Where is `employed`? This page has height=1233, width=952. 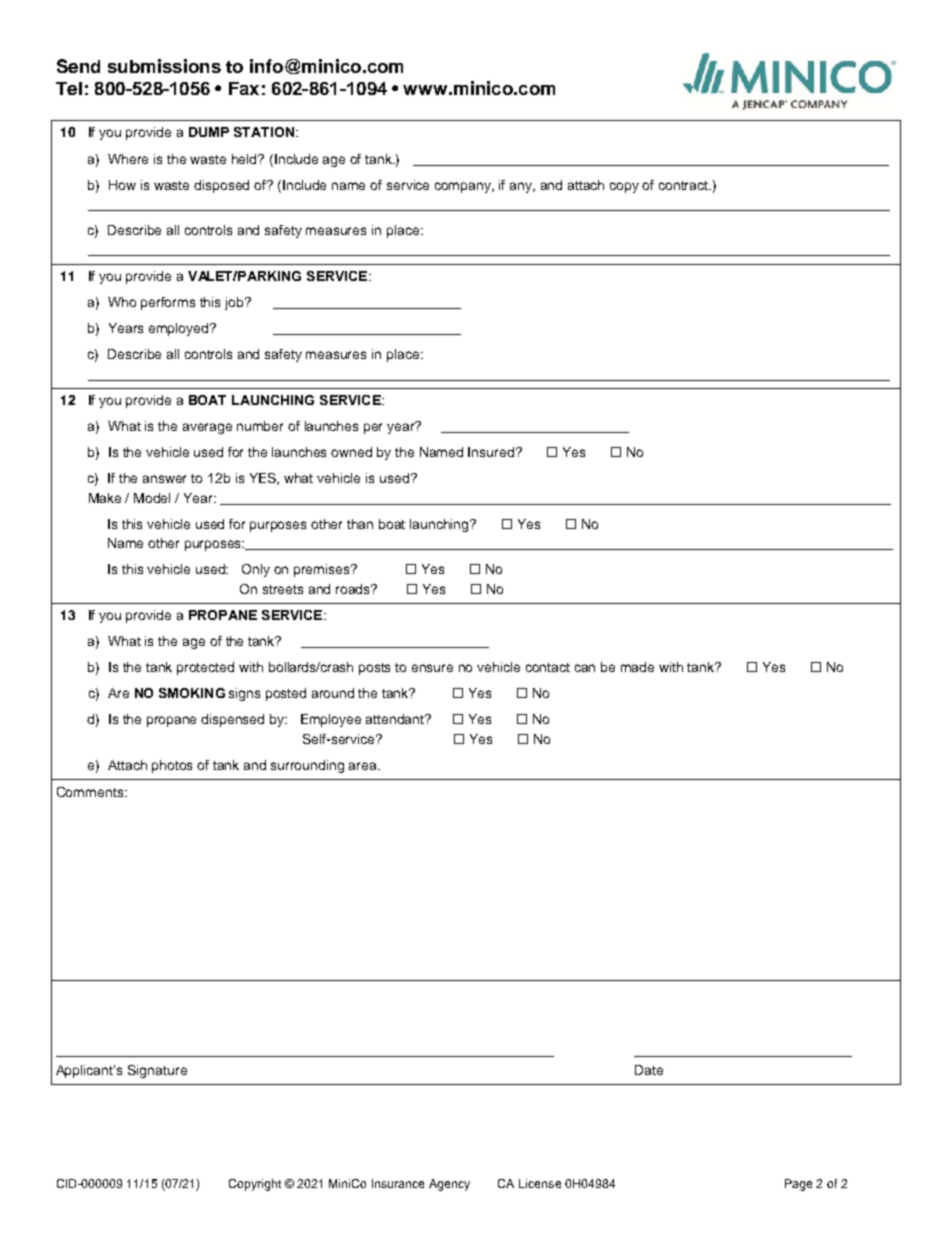
employed is located at coordinates (180, 329).
